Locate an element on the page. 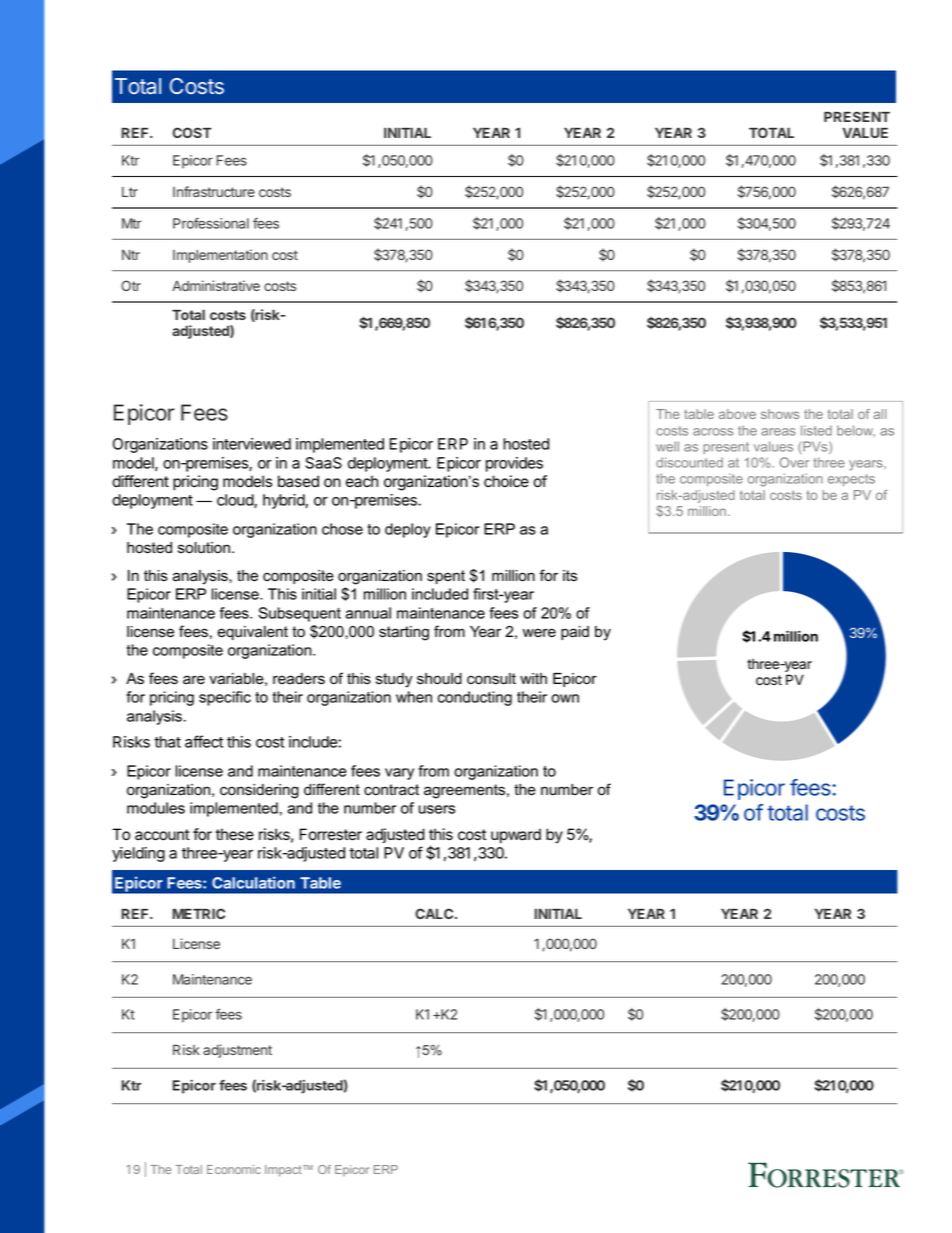 This image has width=952, height=1233. Impact is located at coordinates (284, 1171).
